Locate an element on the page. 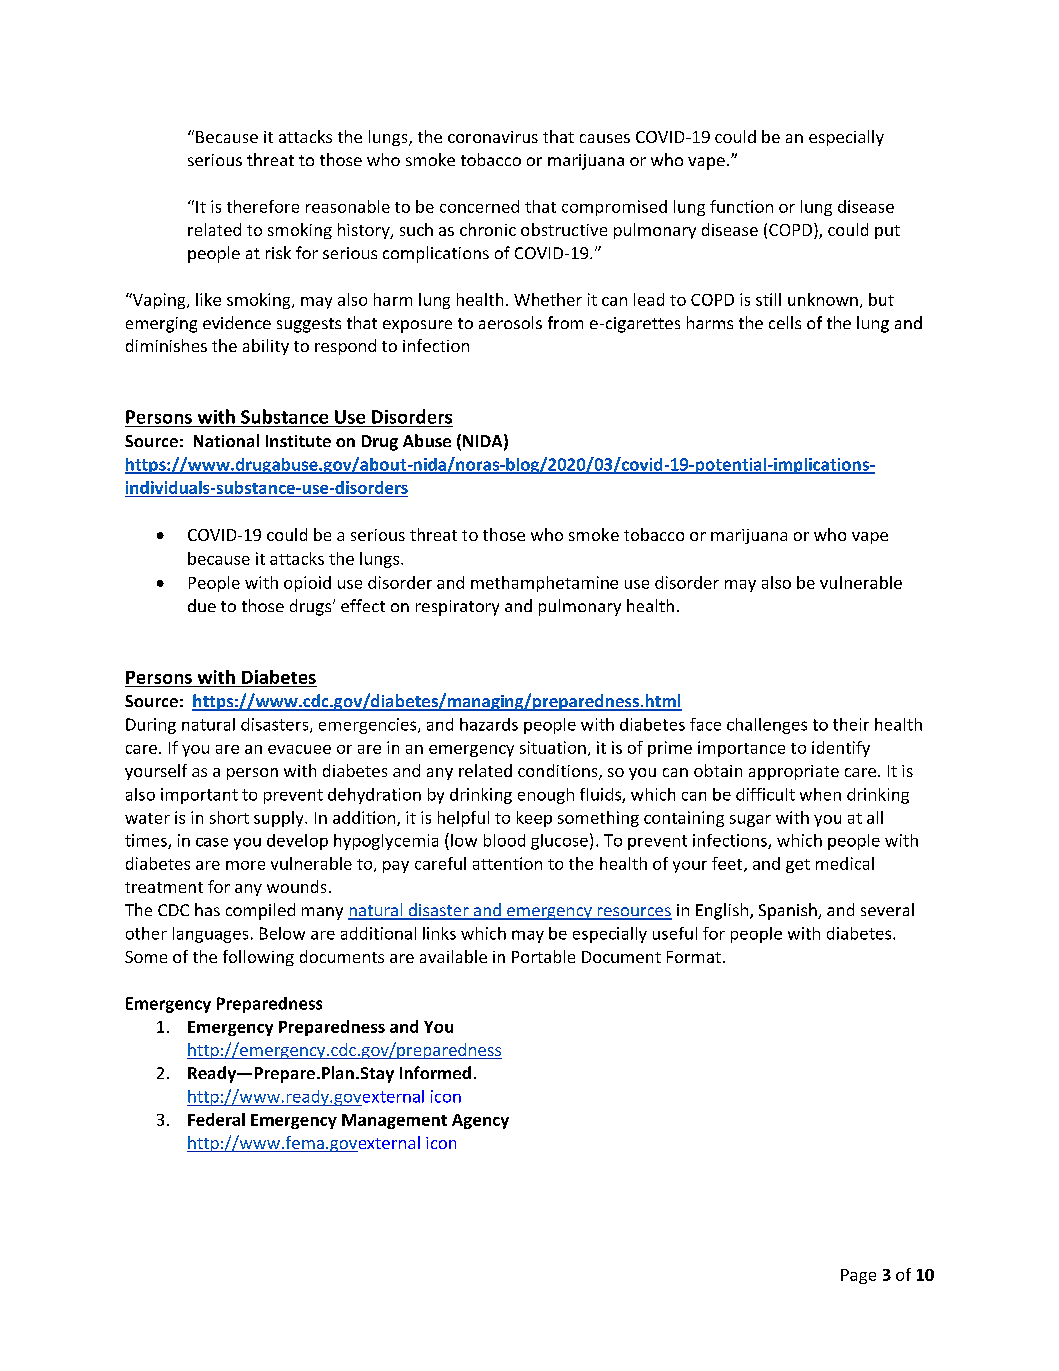 The image size is (1059, 1371). During is located at coordinates (151, 726).
